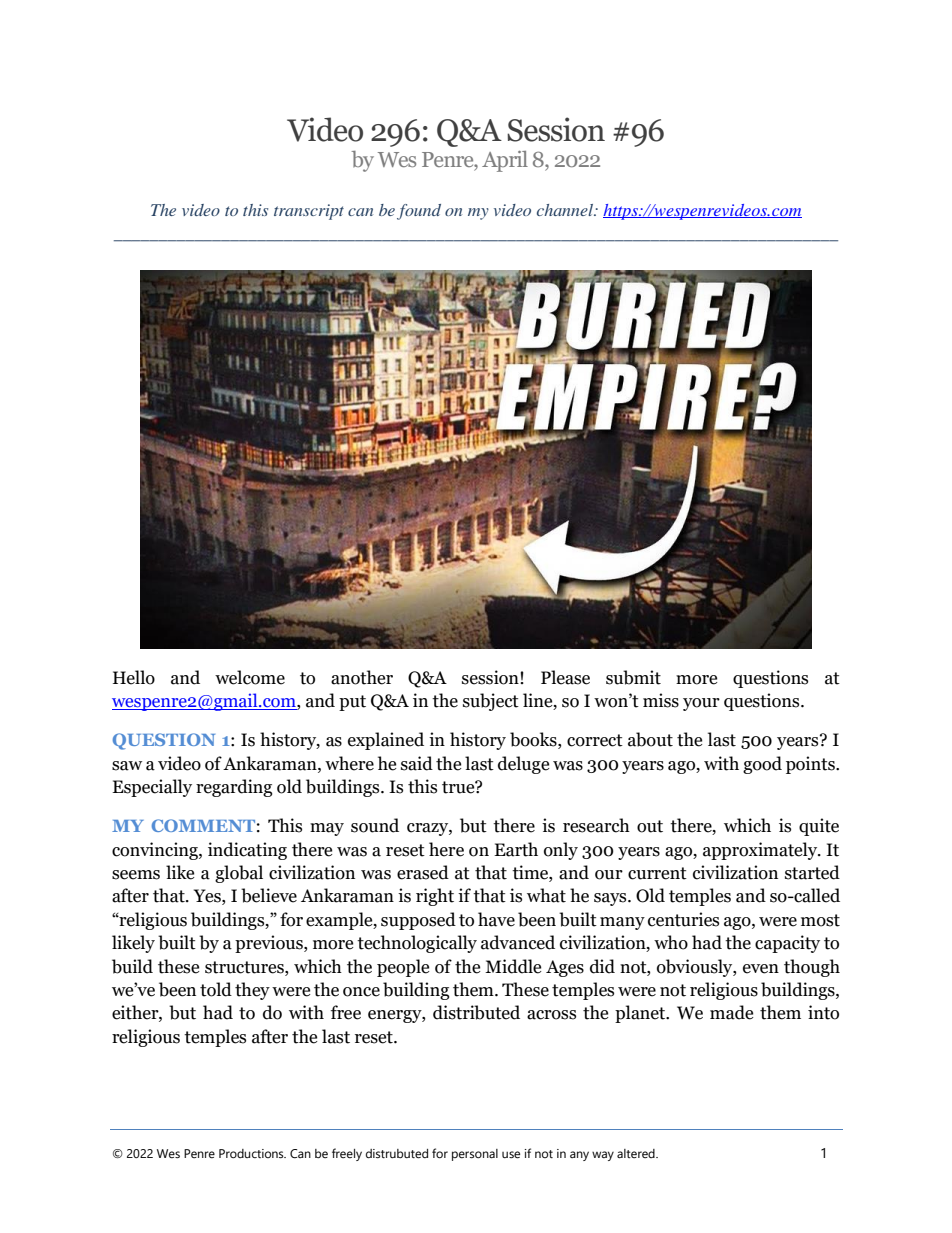 Image resolution: width=952 pixels, height=1233 pixels. I want to click on April, so click(505, 161).
